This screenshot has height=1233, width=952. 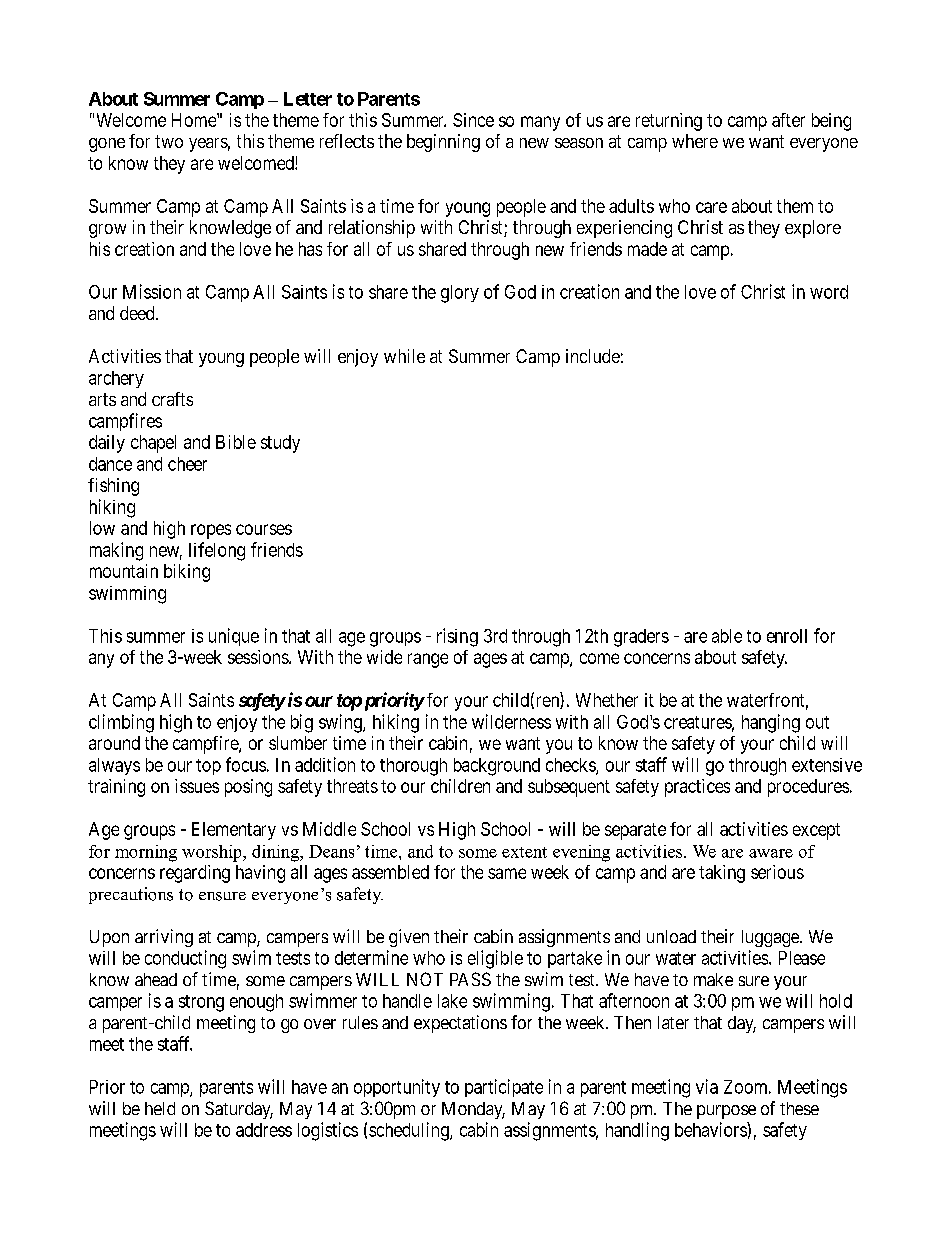 I want to click on while, so click(x=404, y=356).
